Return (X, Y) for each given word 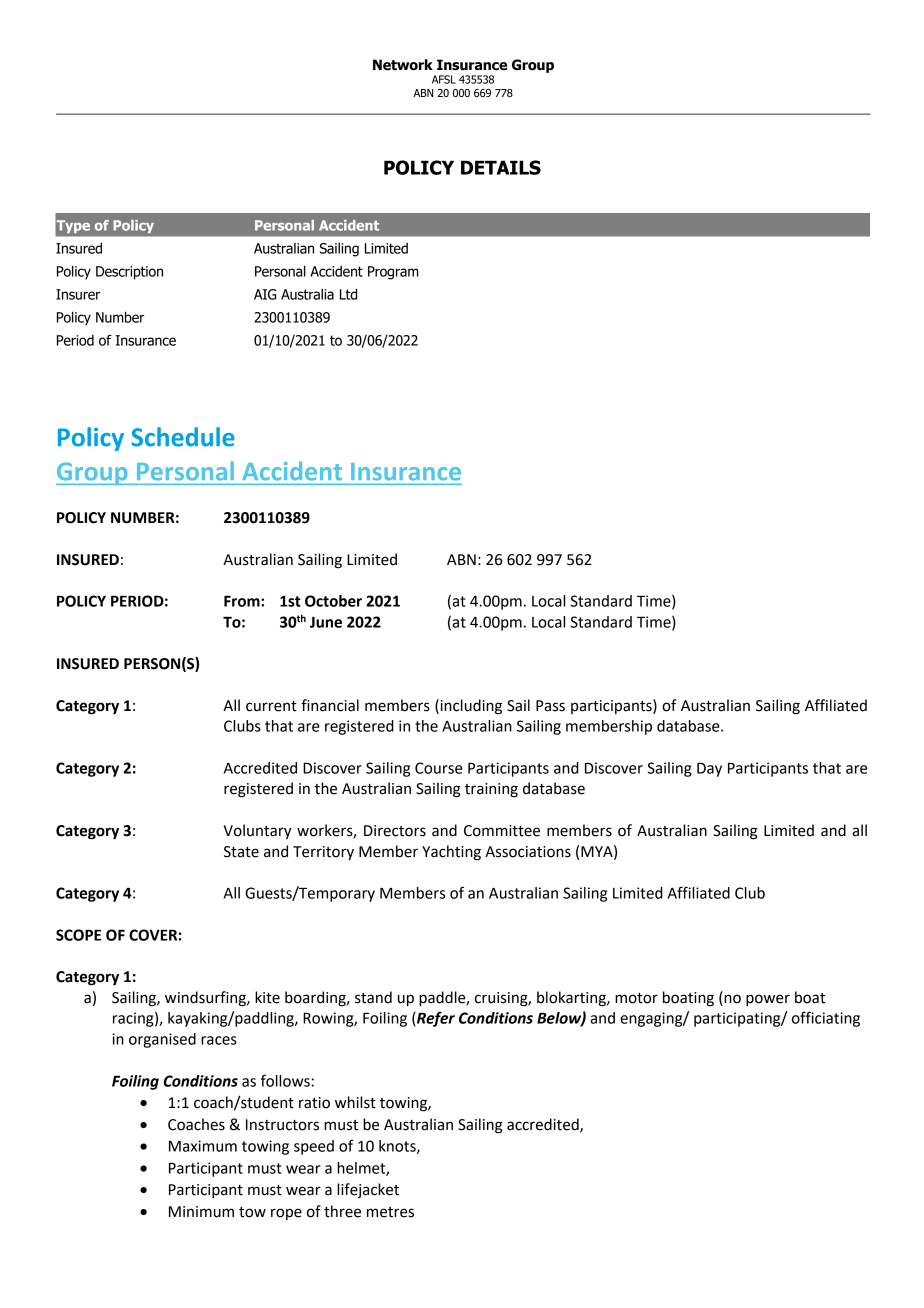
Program (393, 273)
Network (403, 65)
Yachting (451, 853)
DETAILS (501, 167)
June (326, 622)
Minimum (201, 1212)
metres (390, 1212)
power (768, 1000)
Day (709, 769)
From (243, 601)
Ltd (348, 294)
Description (129, 273)
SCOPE (78, 935)
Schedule (183, 437)
